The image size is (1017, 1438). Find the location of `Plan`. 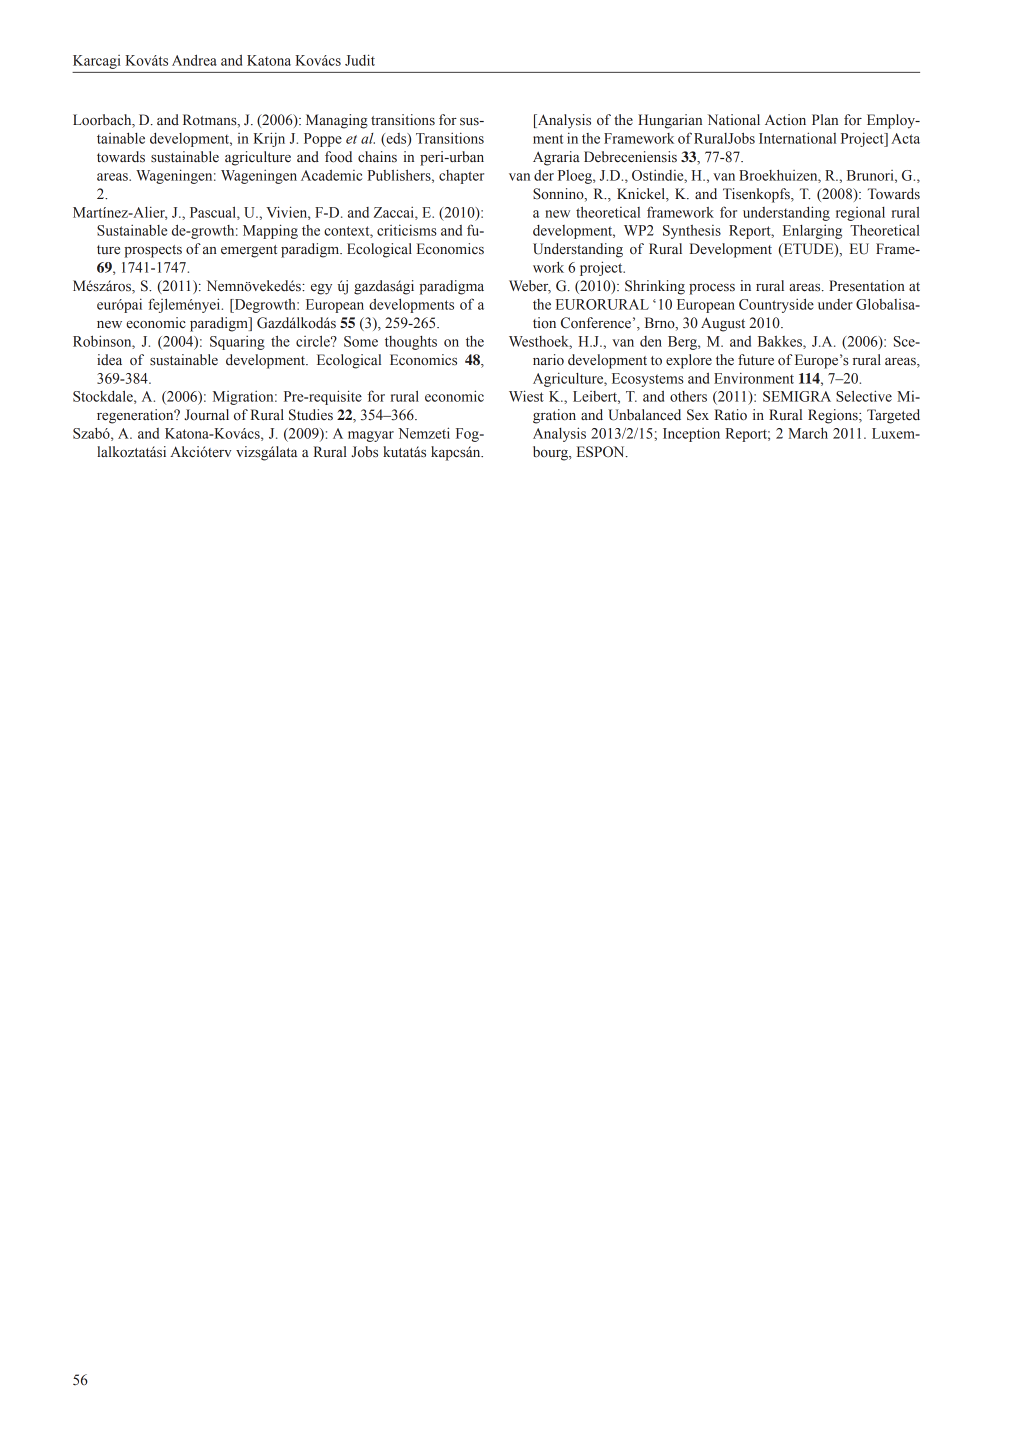

Plan is located at coordinates (825, 120).
